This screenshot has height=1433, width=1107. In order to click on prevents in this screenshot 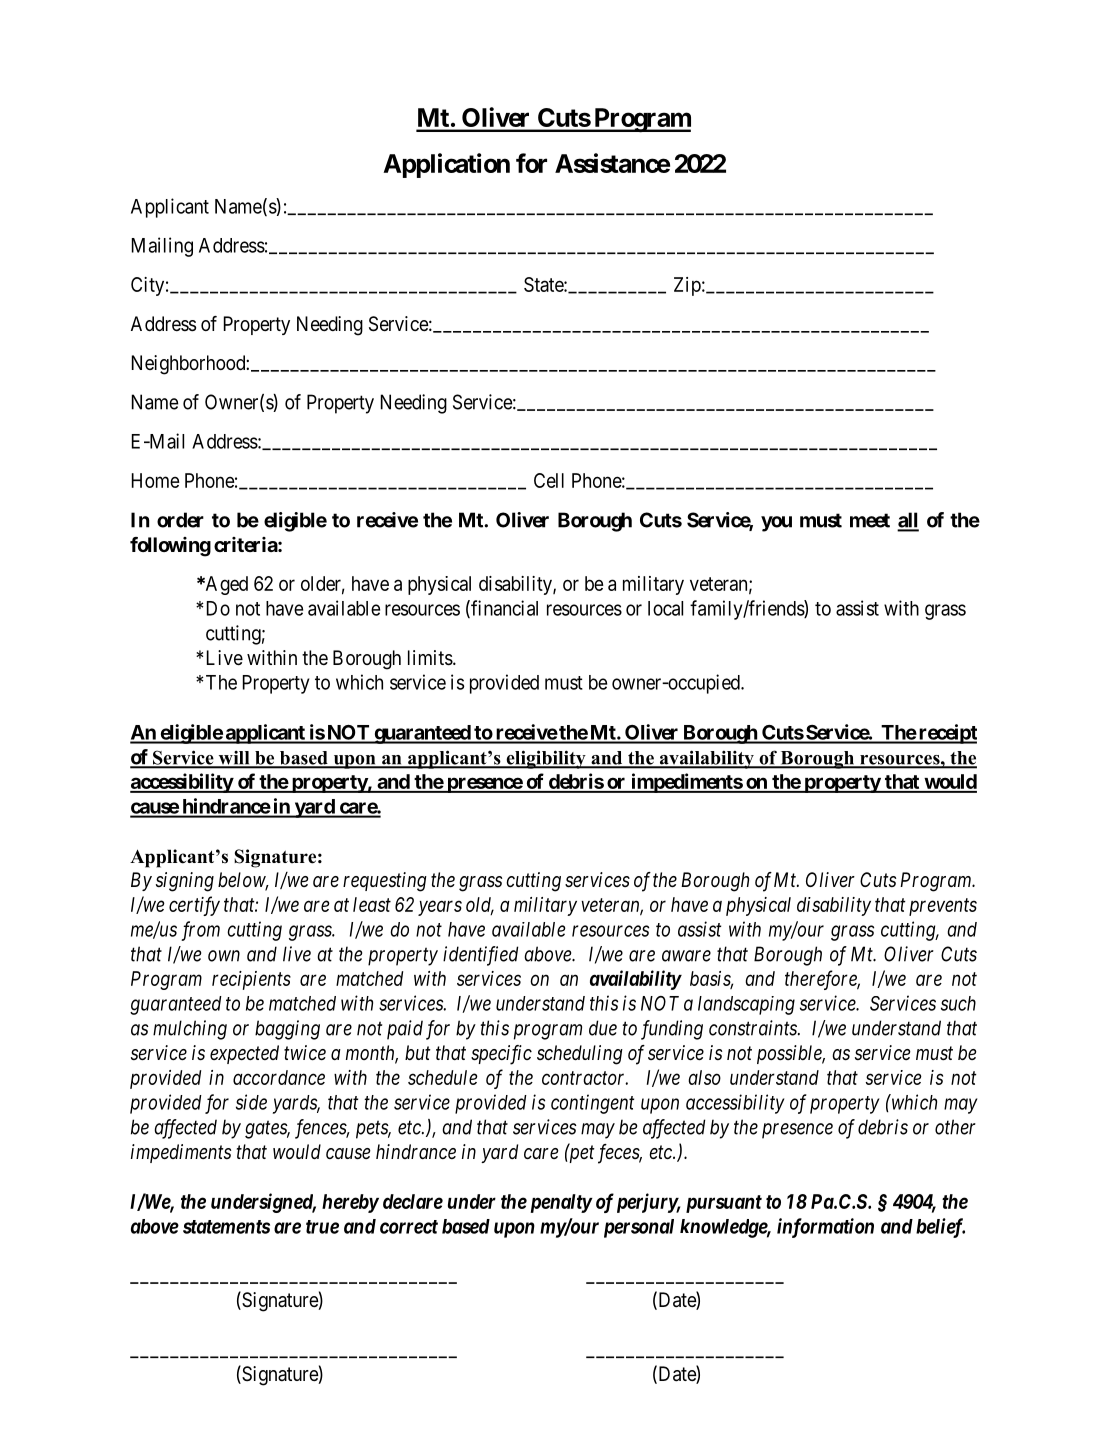, I will do `click(943, 907)`.
